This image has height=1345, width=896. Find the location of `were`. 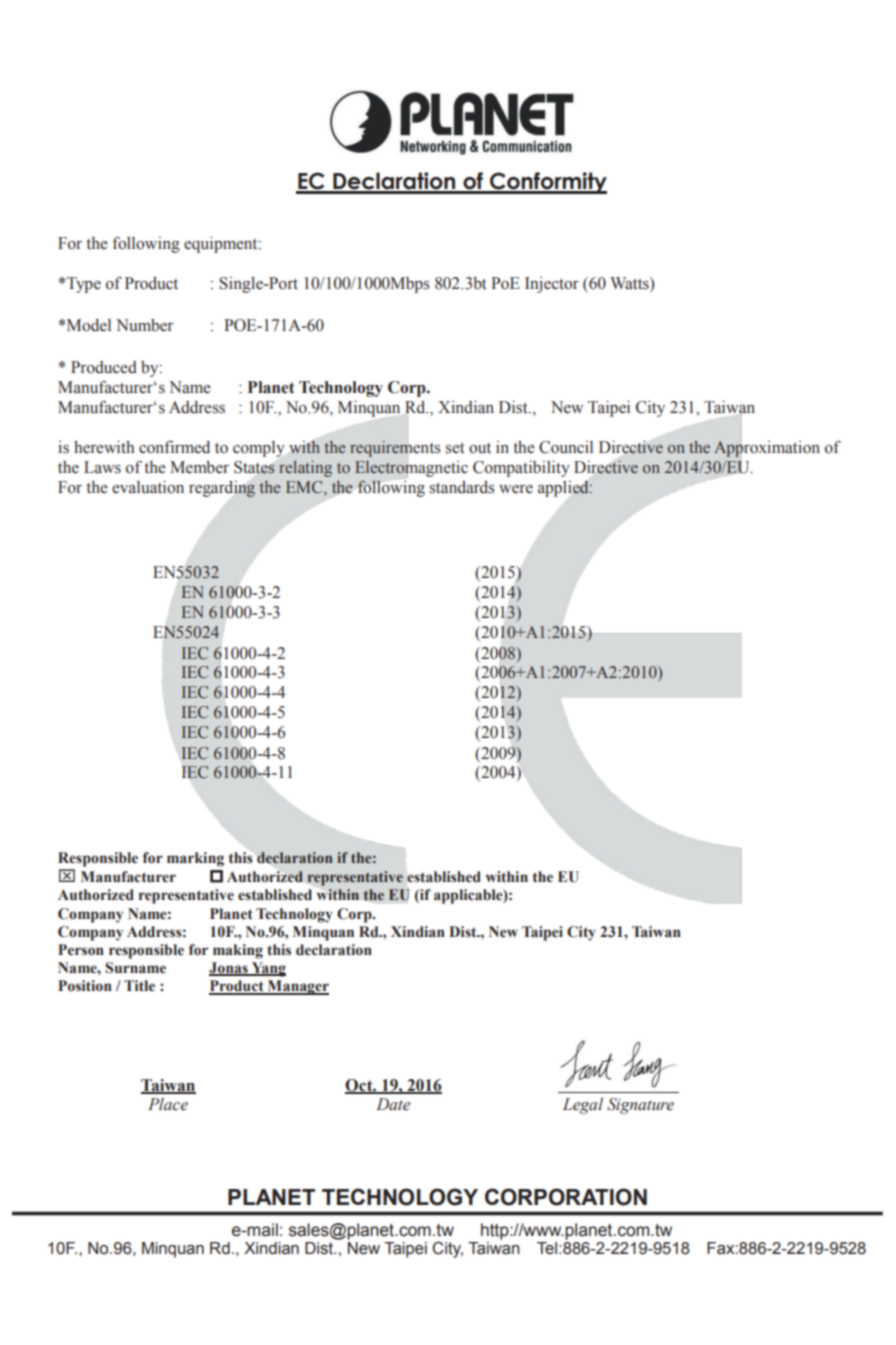

were is located at coordinates (516, 489).
